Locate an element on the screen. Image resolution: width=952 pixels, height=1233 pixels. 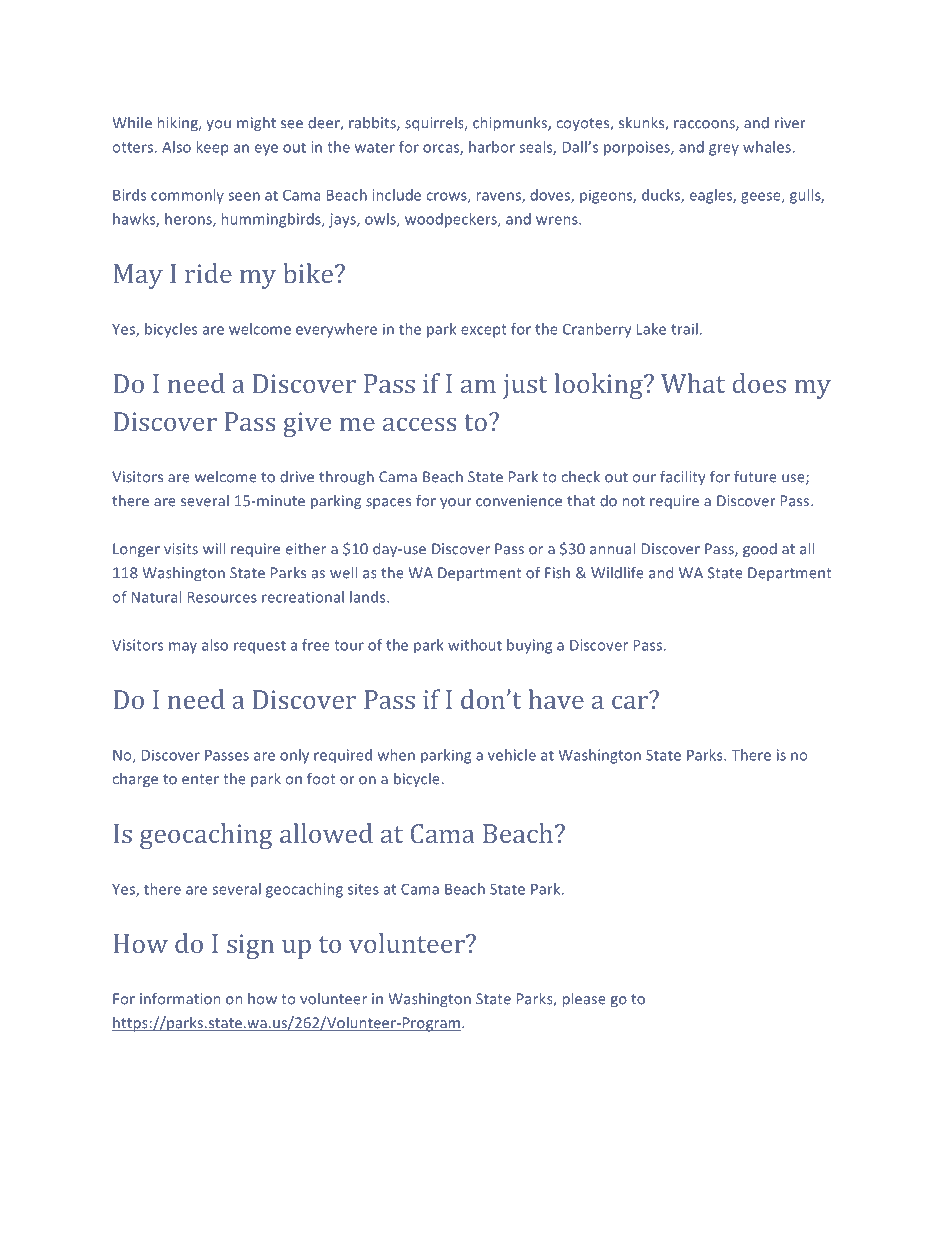
without is located at coordinates (475, 645).
